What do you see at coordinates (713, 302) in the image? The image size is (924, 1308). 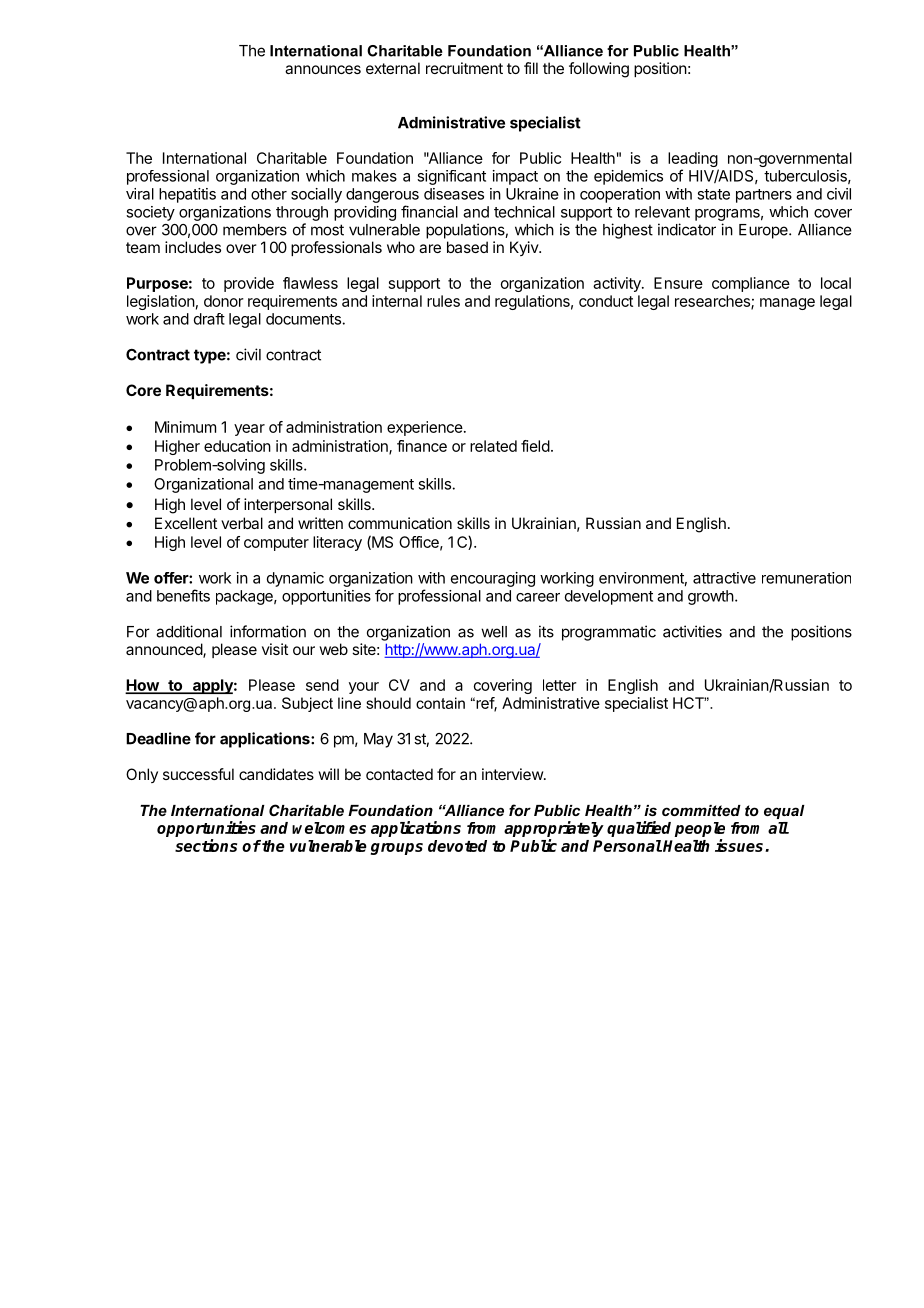 I see `researches` at bounding box center [713, 302].
